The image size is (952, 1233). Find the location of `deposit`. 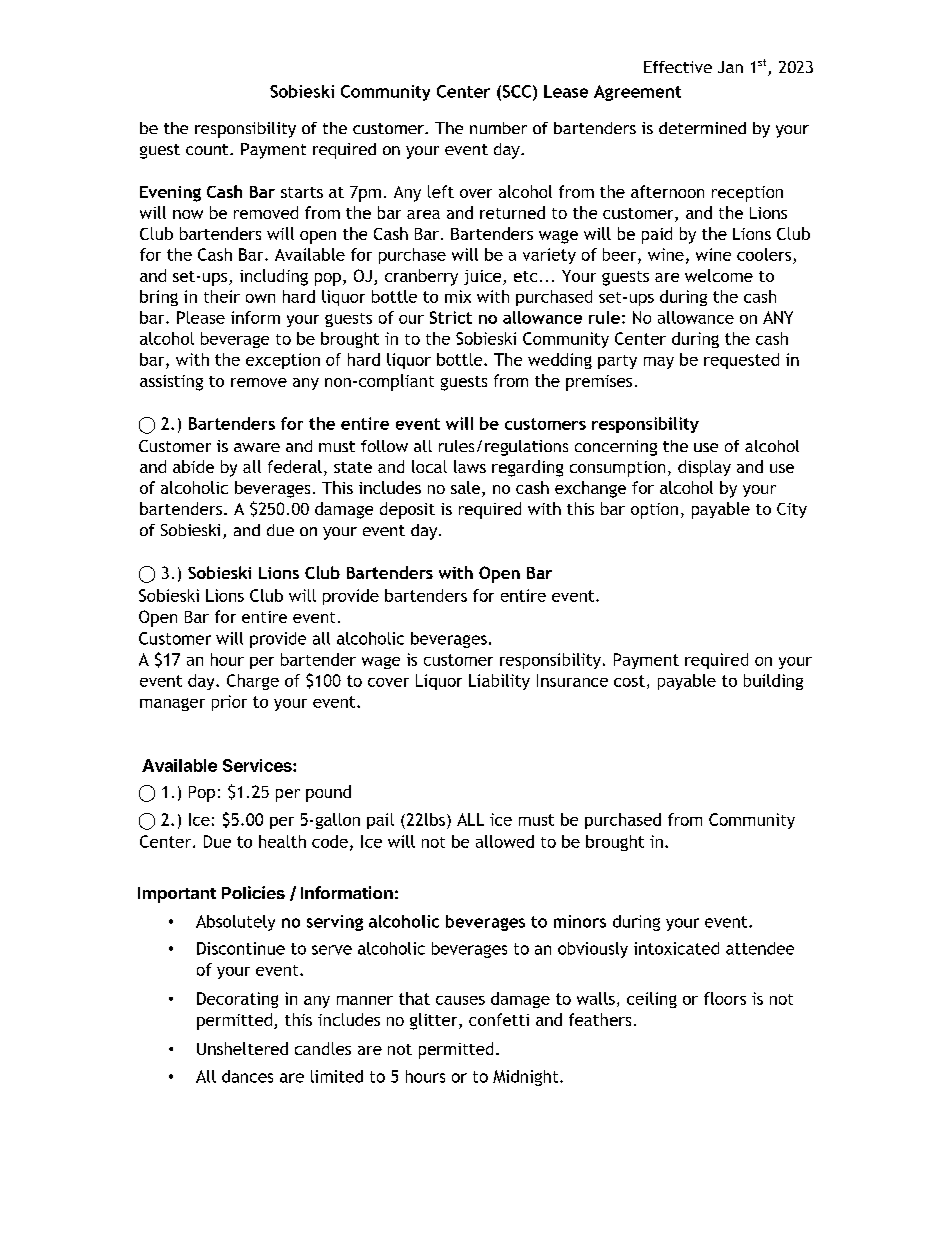

deposit is located at coordinates (407, 510).
